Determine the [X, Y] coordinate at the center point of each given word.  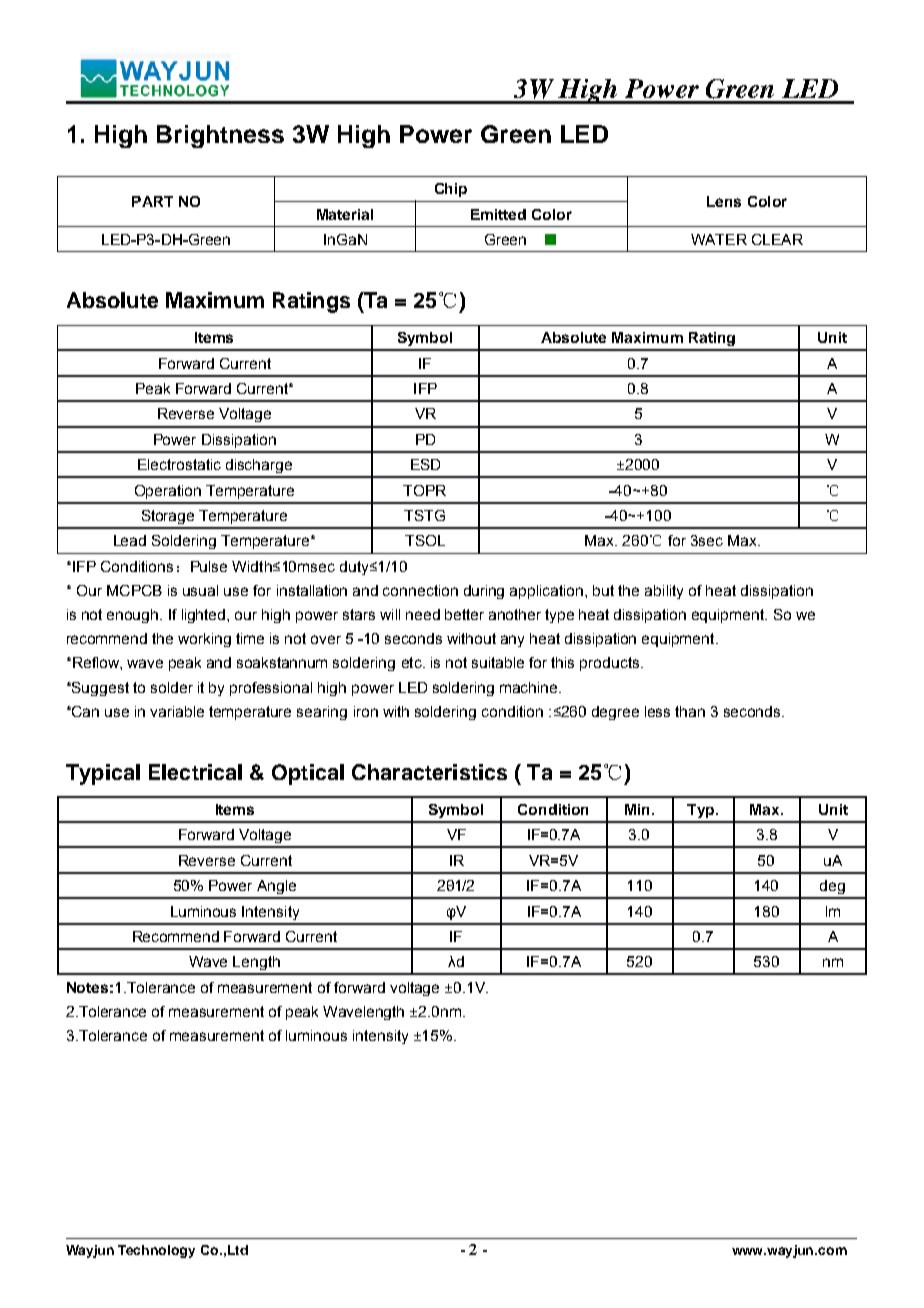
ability [664, 592]
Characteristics [429, 772]
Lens [724, 201]
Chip [451, 190]
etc [413, 662]
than [690, 711]
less [657, 711]
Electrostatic [179, 464]
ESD [425, 464]
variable [177, 711]
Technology [156, 1251]
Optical [308, 774]
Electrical [195, 772]
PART [152, 201]
